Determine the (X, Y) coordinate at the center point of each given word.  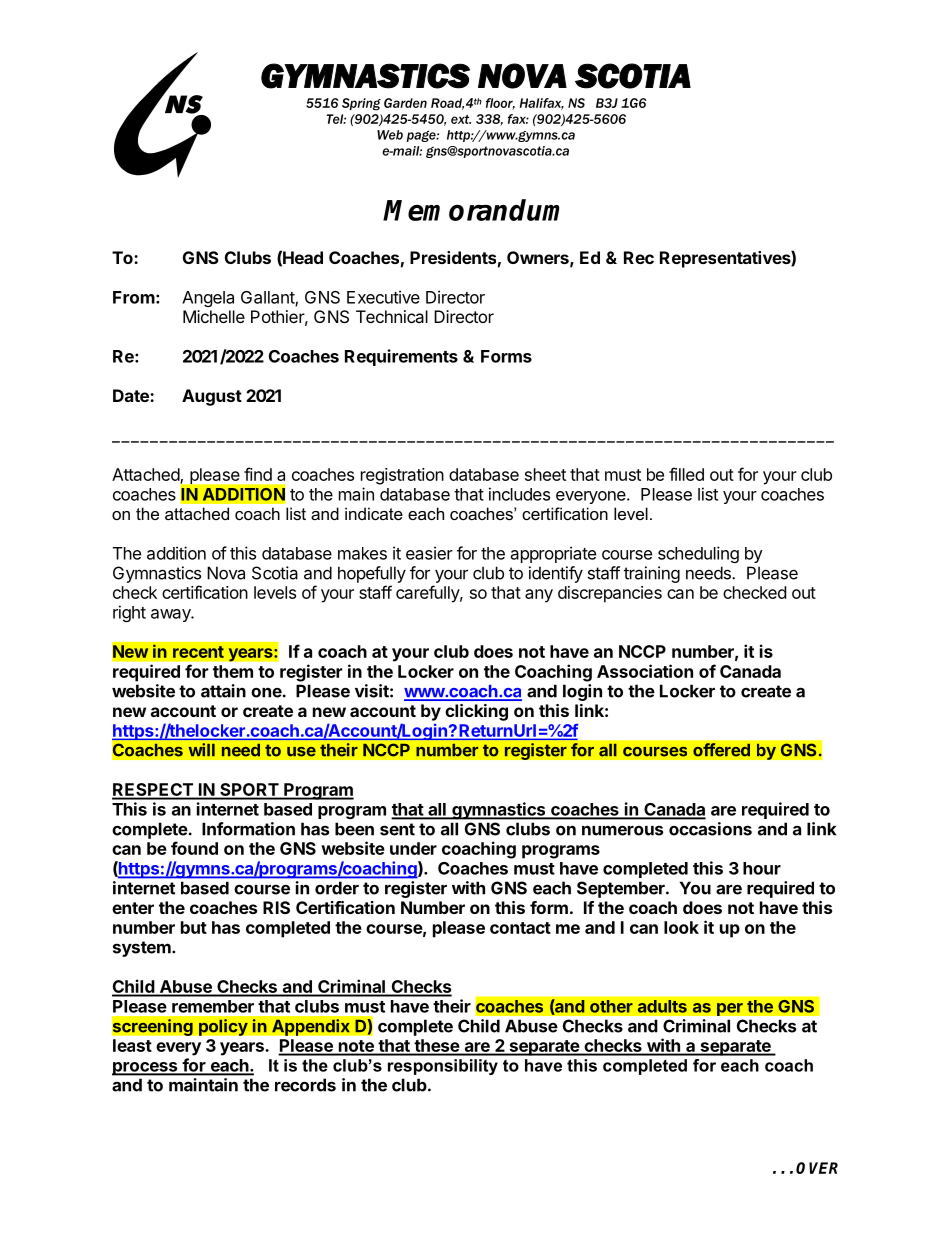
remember (213, 1006)
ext (461, 119)
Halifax (542, 104)
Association (645, 671)
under (413, 848)
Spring (361, 104)
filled (686, 474)
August (212, 397)
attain (223, 691)
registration (402, 476)
